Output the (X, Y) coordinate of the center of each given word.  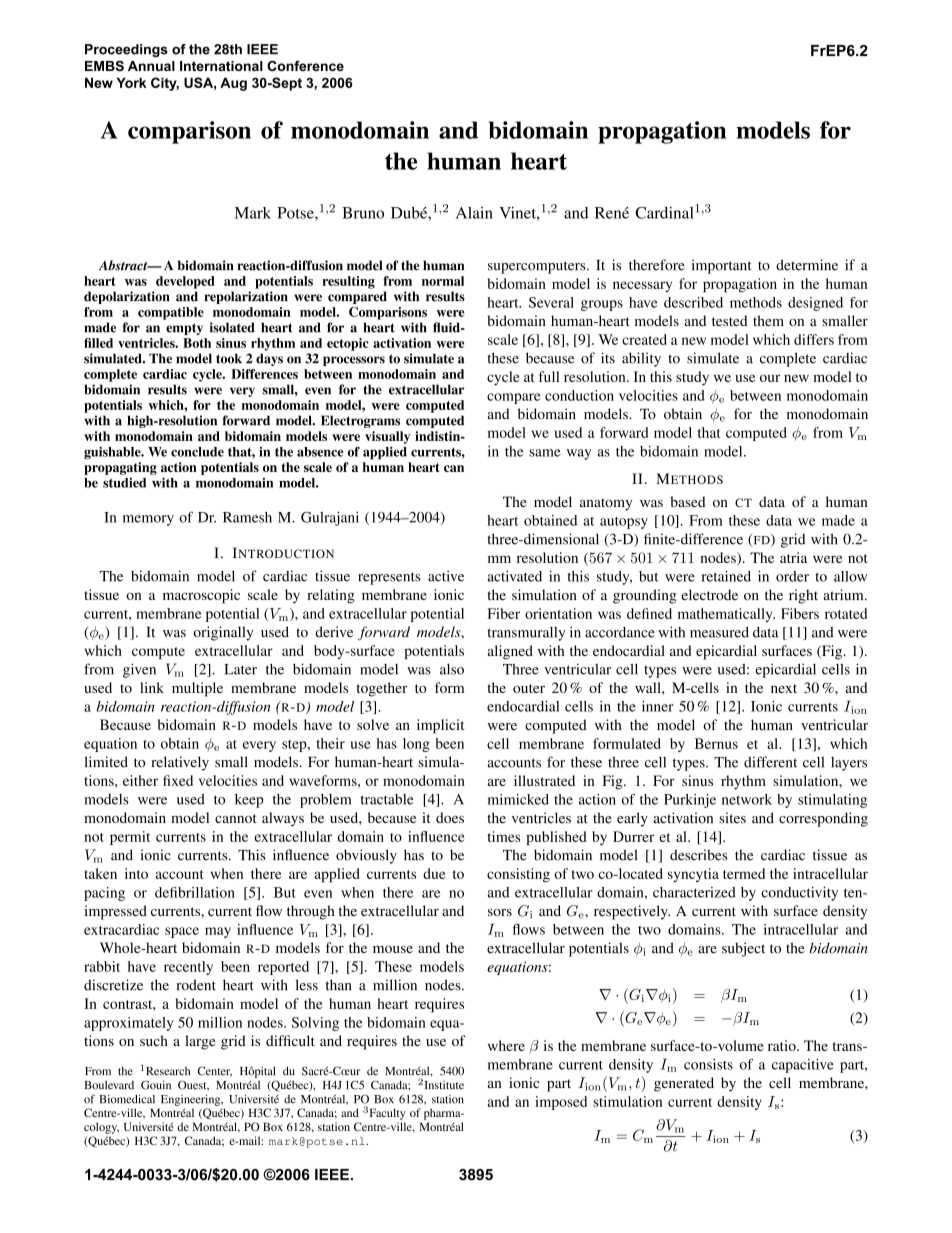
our (770, 378)
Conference (305, 66)
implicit (440, 726)
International (221, 66)
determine (807, 265)
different (770, 762)
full (549, 376)
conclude (197, 452)
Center (215, 1071)
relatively (180, 763)
